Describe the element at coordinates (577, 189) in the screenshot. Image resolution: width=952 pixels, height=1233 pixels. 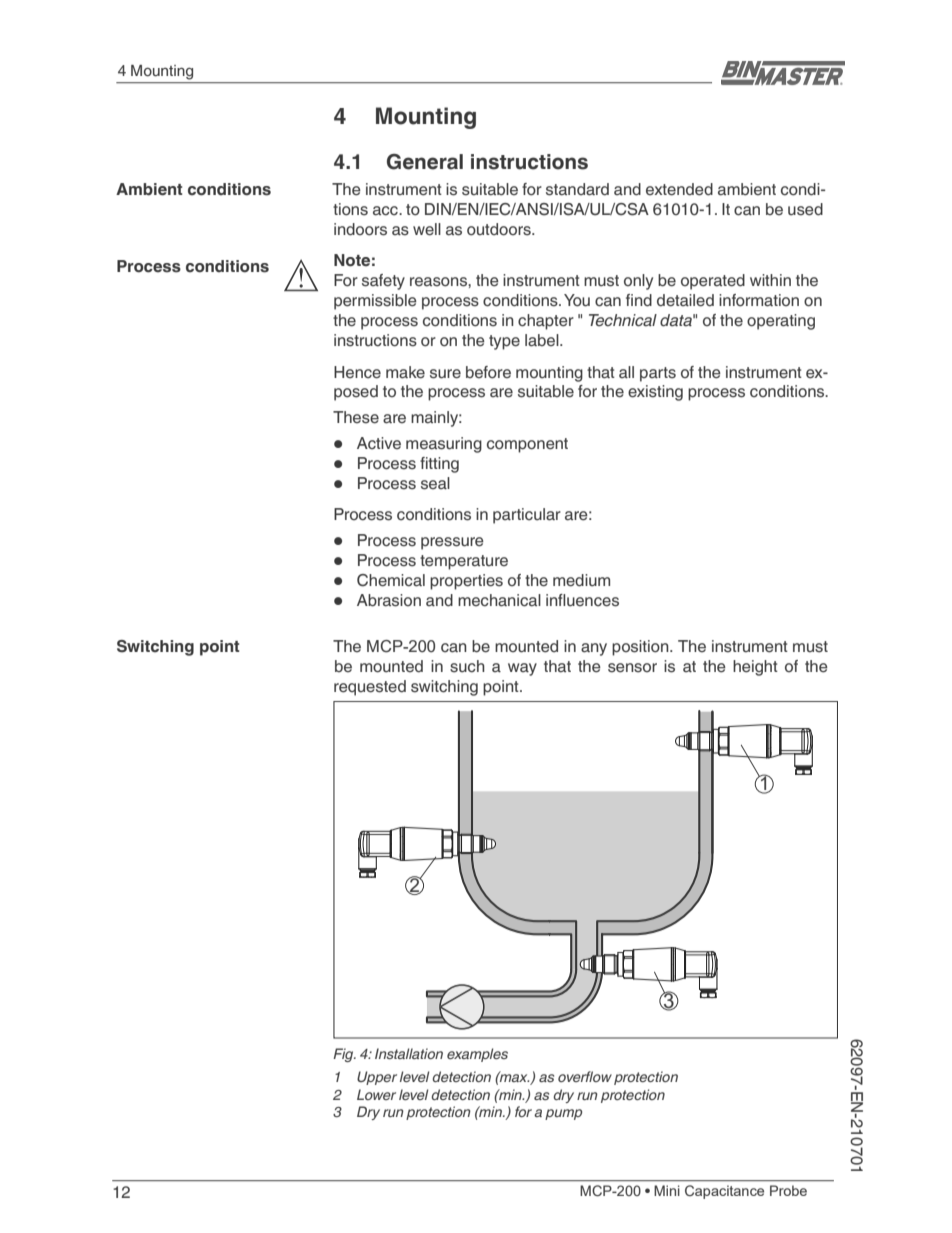
I see `standard` at that location.
